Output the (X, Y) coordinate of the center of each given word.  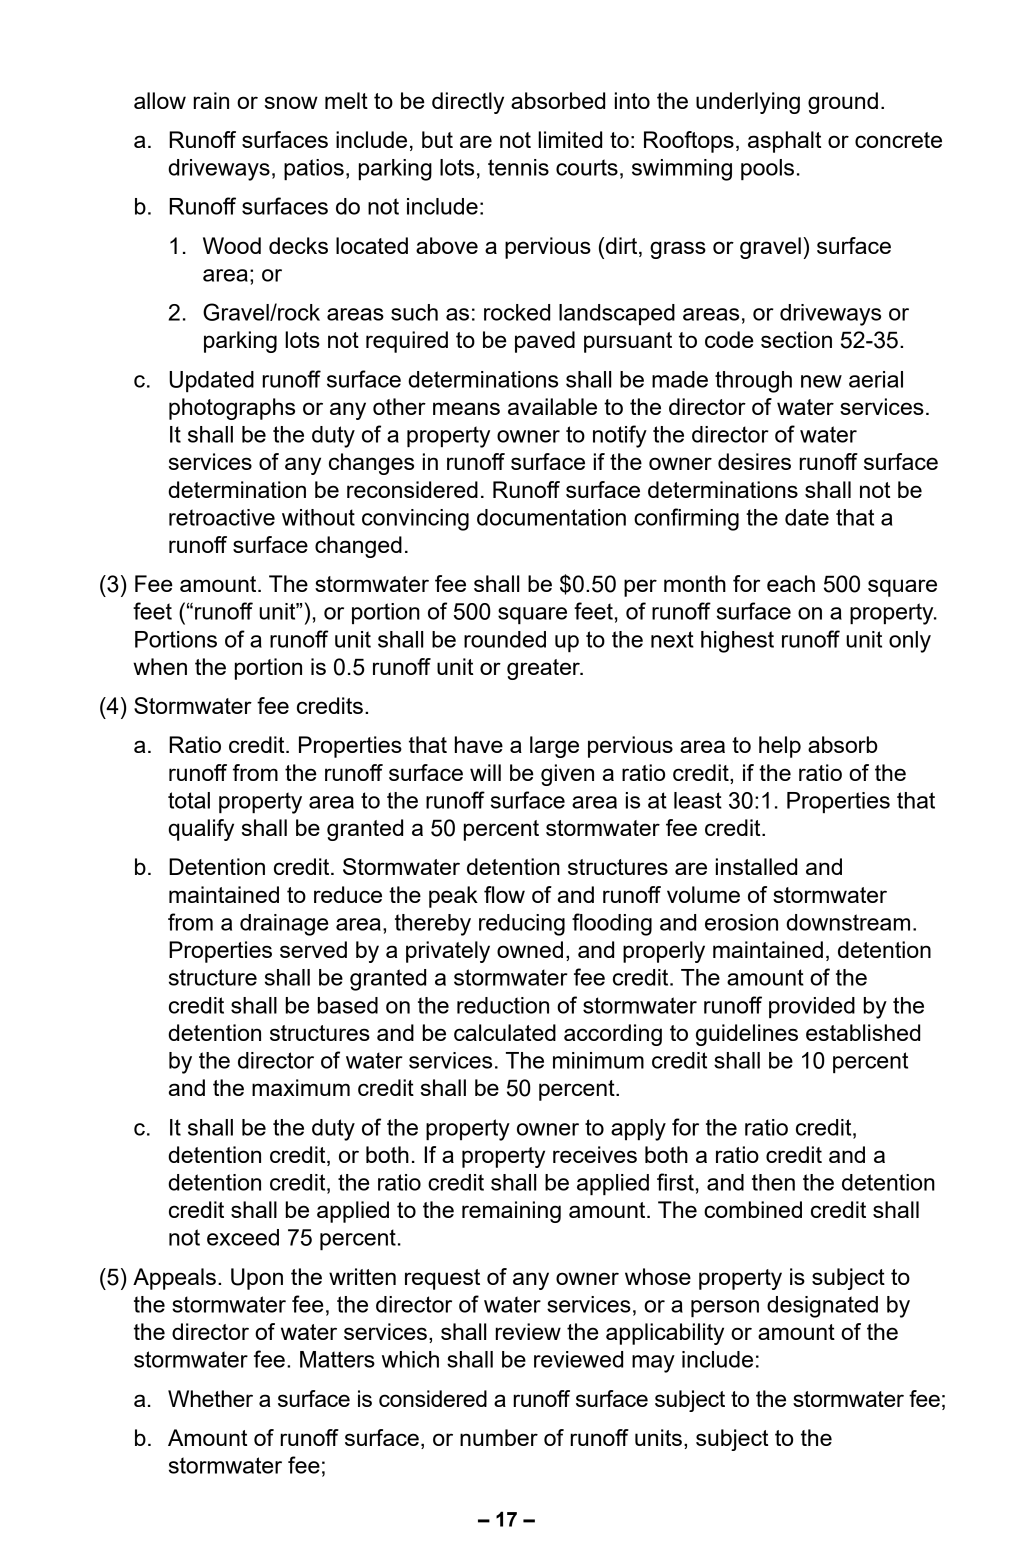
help (780, 747)
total (189, 800)
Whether (210, 1398)
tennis (518, 167)
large (554, 747)
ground (843, 103)
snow (291, 102)
